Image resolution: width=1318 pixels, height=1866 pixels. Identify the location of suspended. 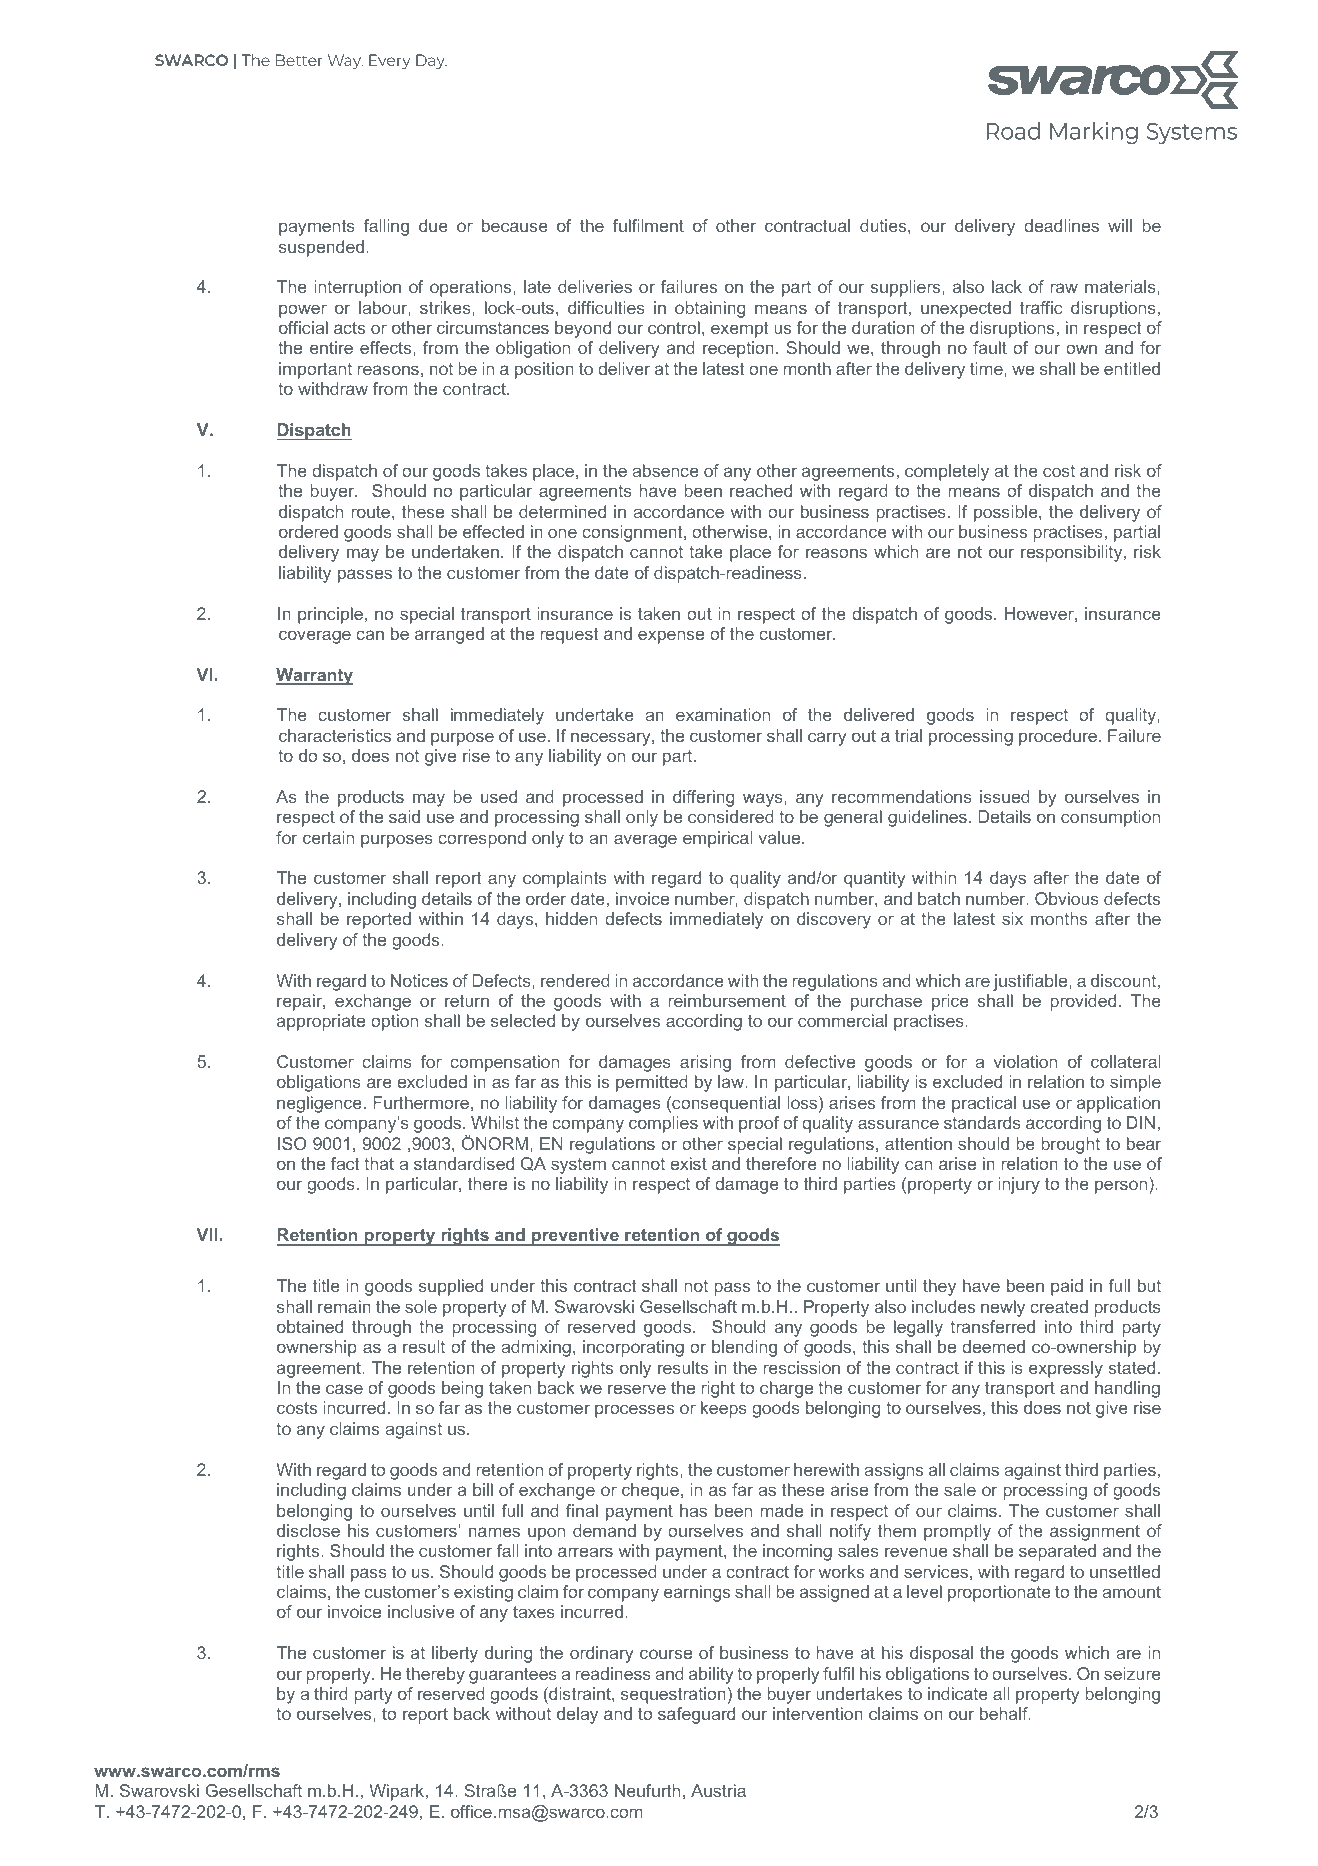
(321, 248).
